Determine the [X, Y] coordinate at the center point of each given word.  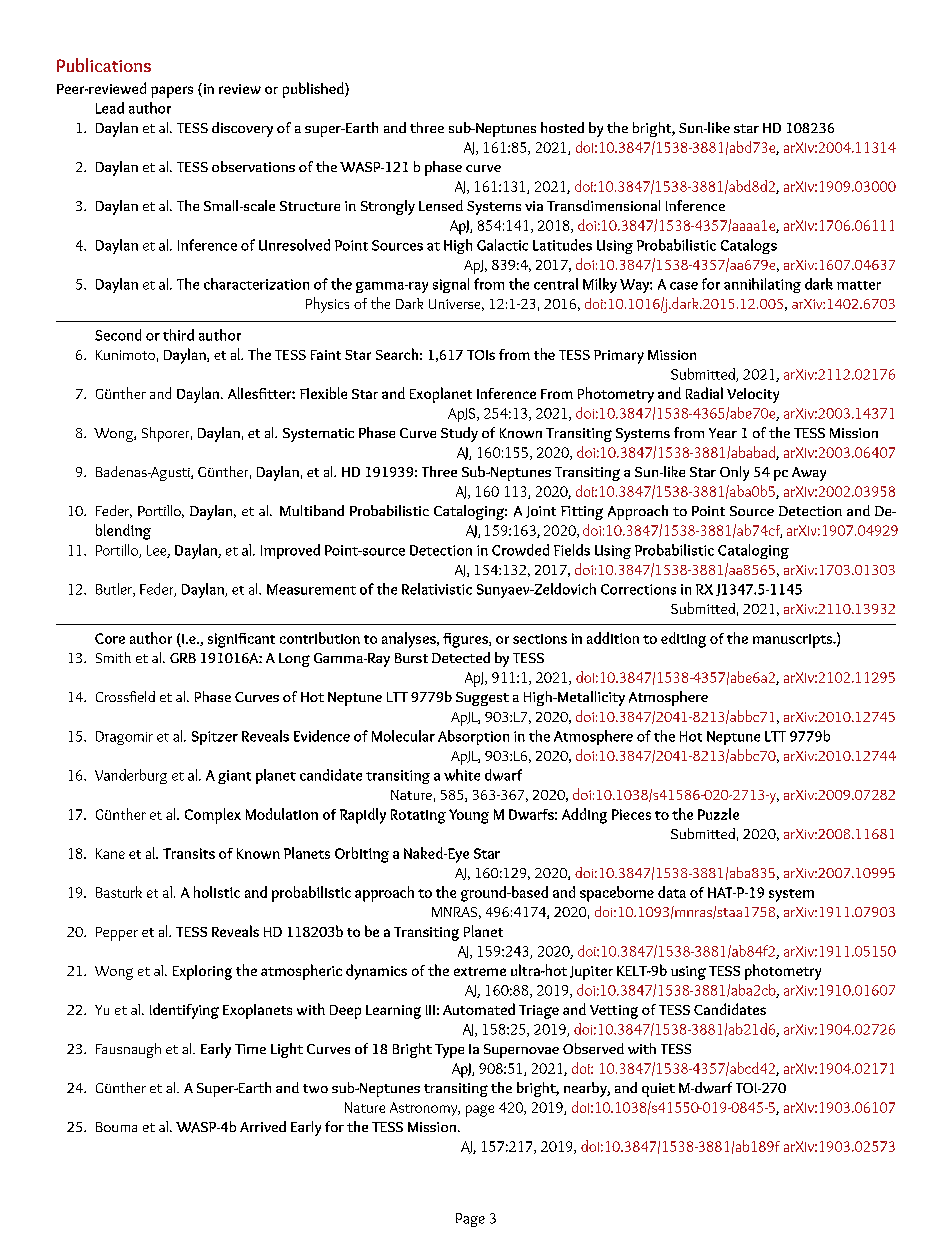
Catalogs [749, 246]
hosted [562, 127]
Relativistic [437, 589]
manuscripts [794, 641]
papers [172, 92]
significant [241, 640]
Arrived [263, 1126]
